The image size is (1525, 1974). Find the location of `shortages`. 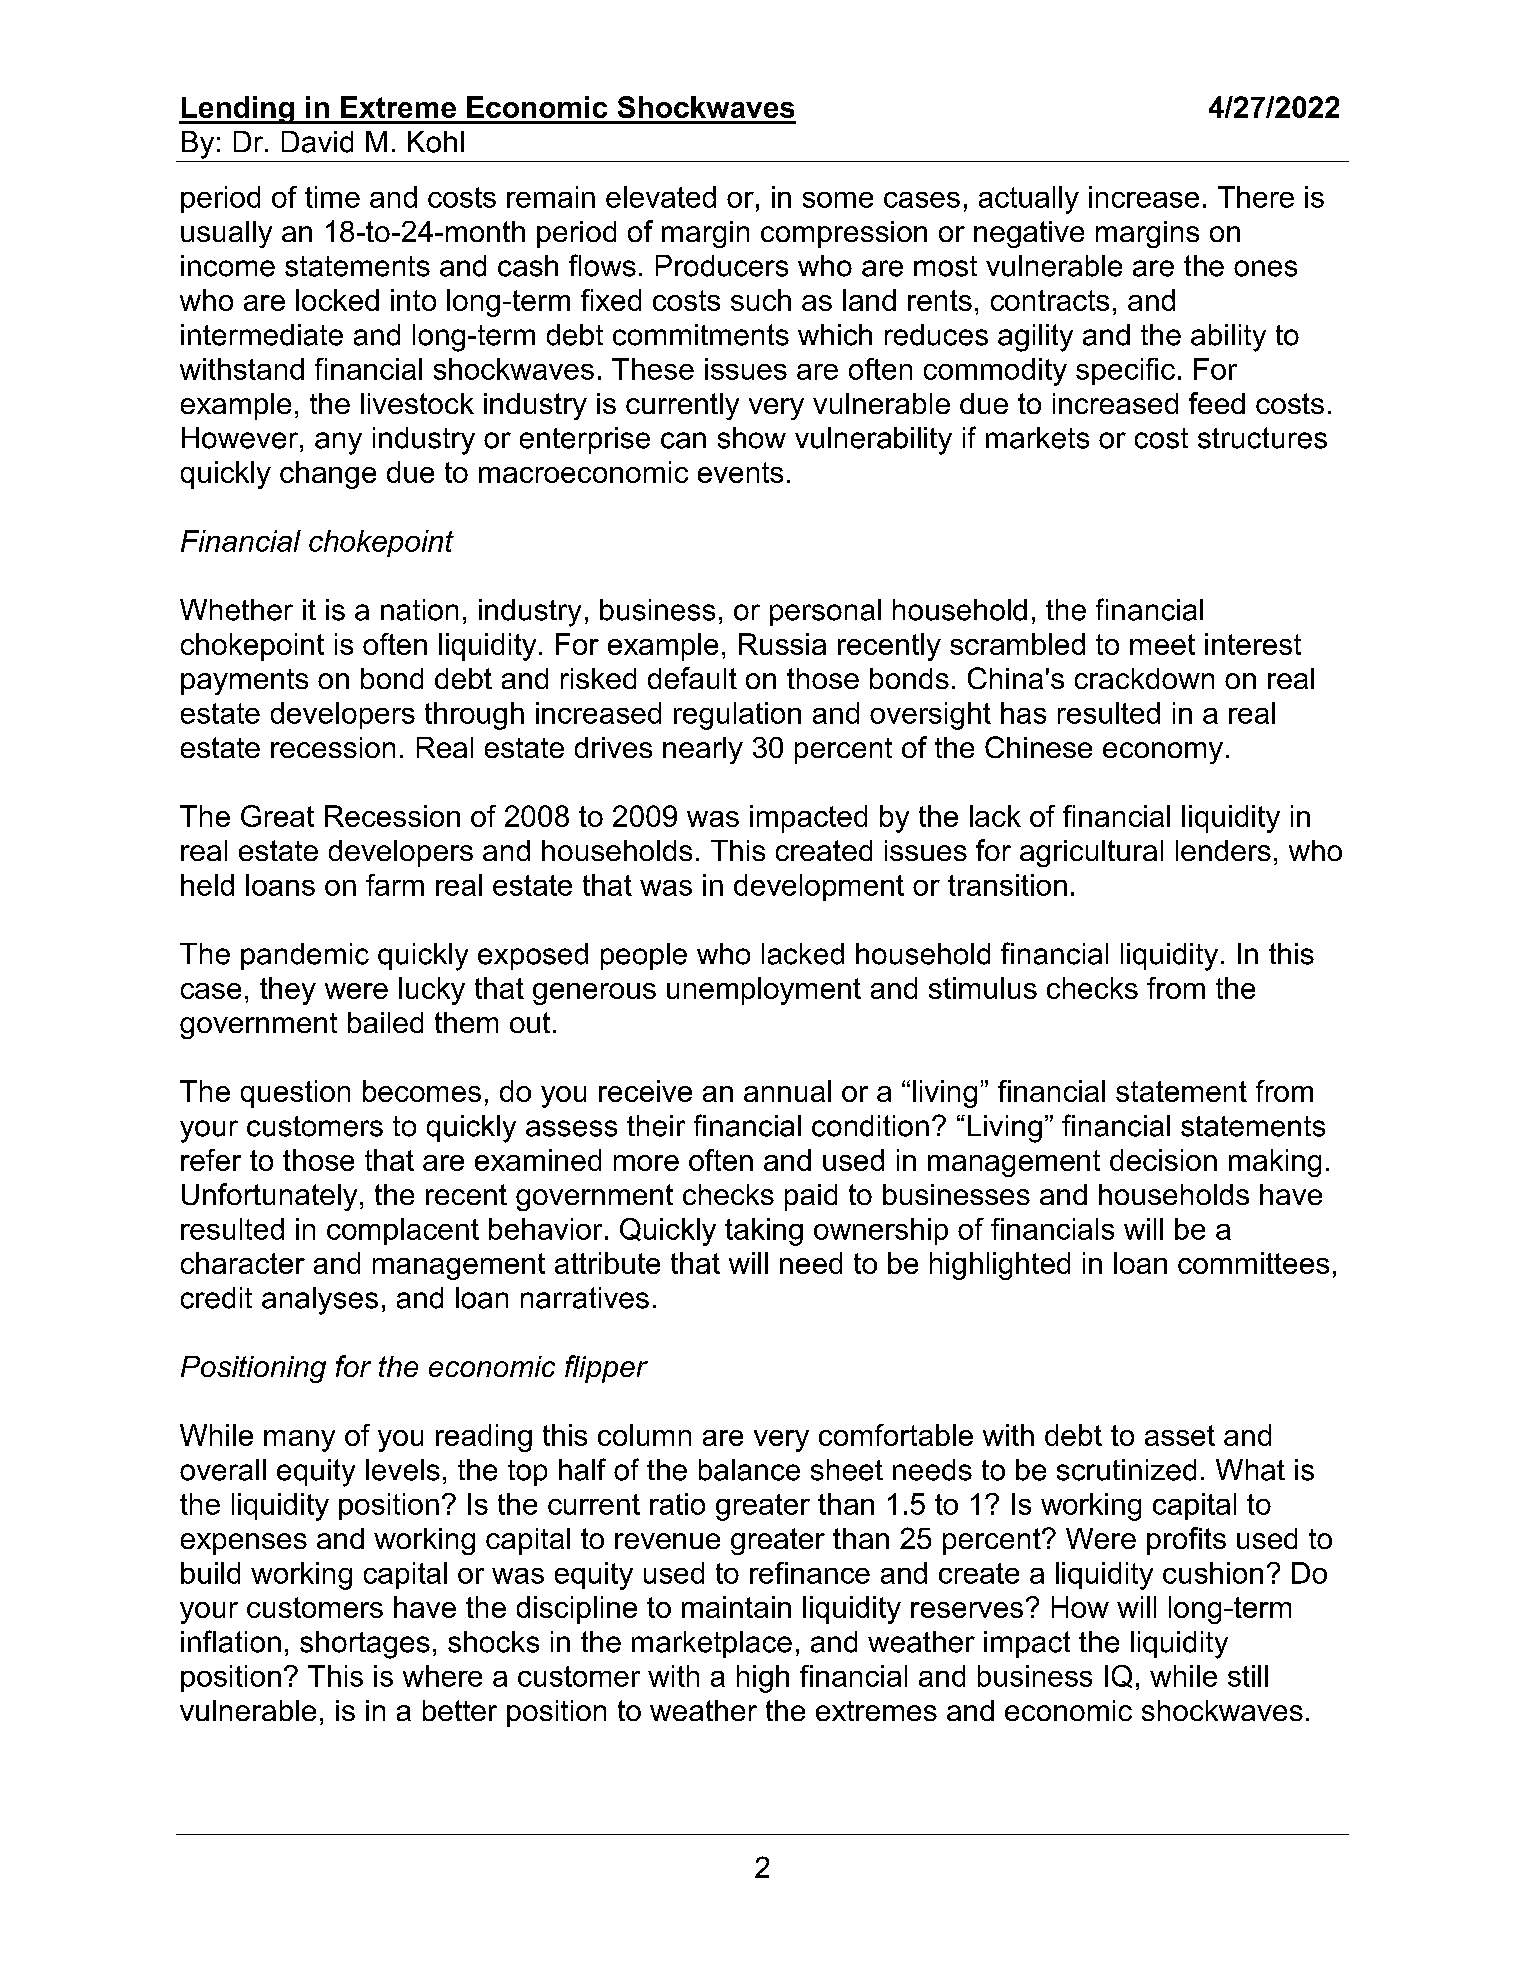

shortages is located at coordinates (365, 1645).
